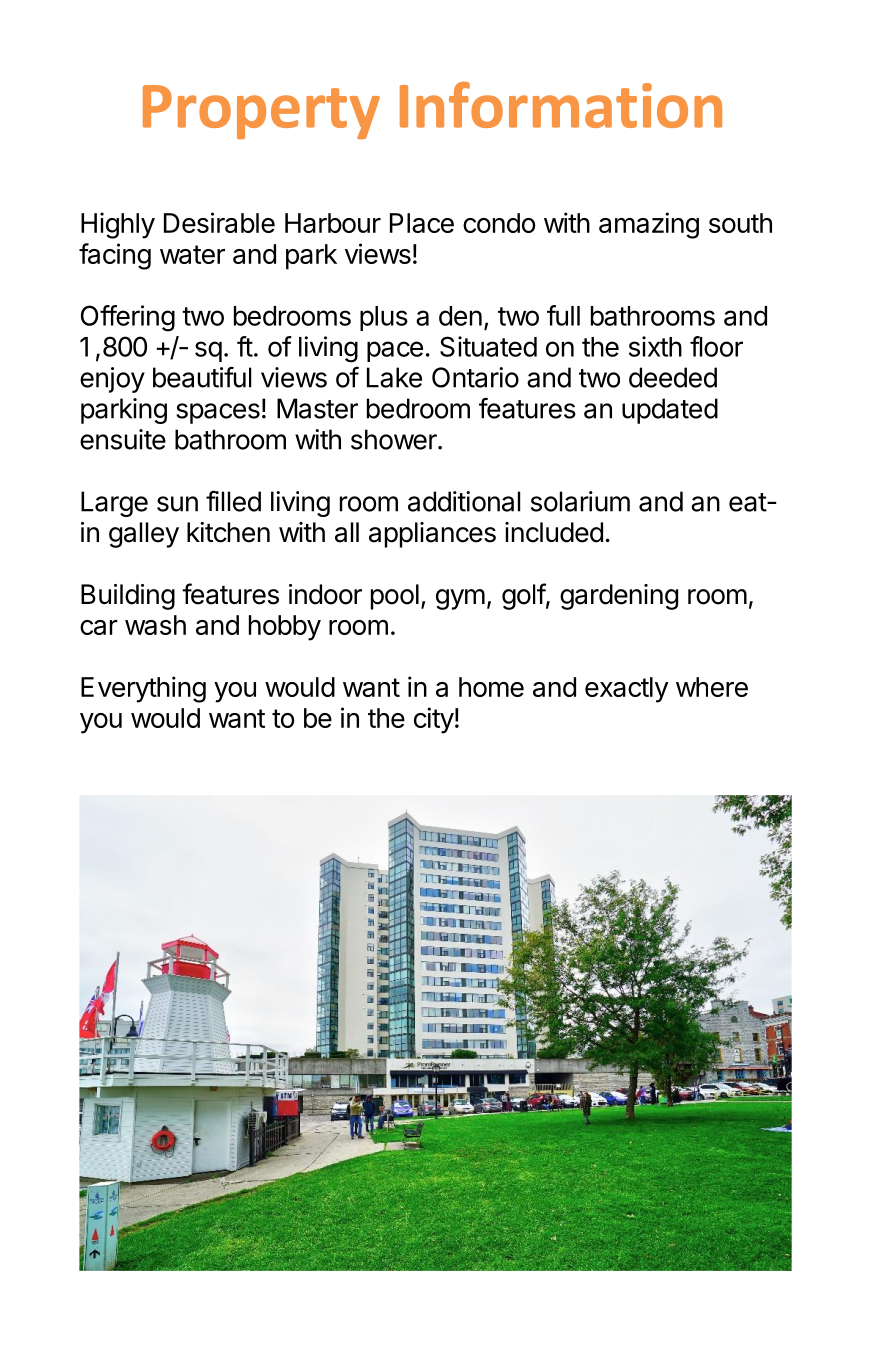 The image size is (887, 1372). I want to click on kitchen, so click(228, 532).
